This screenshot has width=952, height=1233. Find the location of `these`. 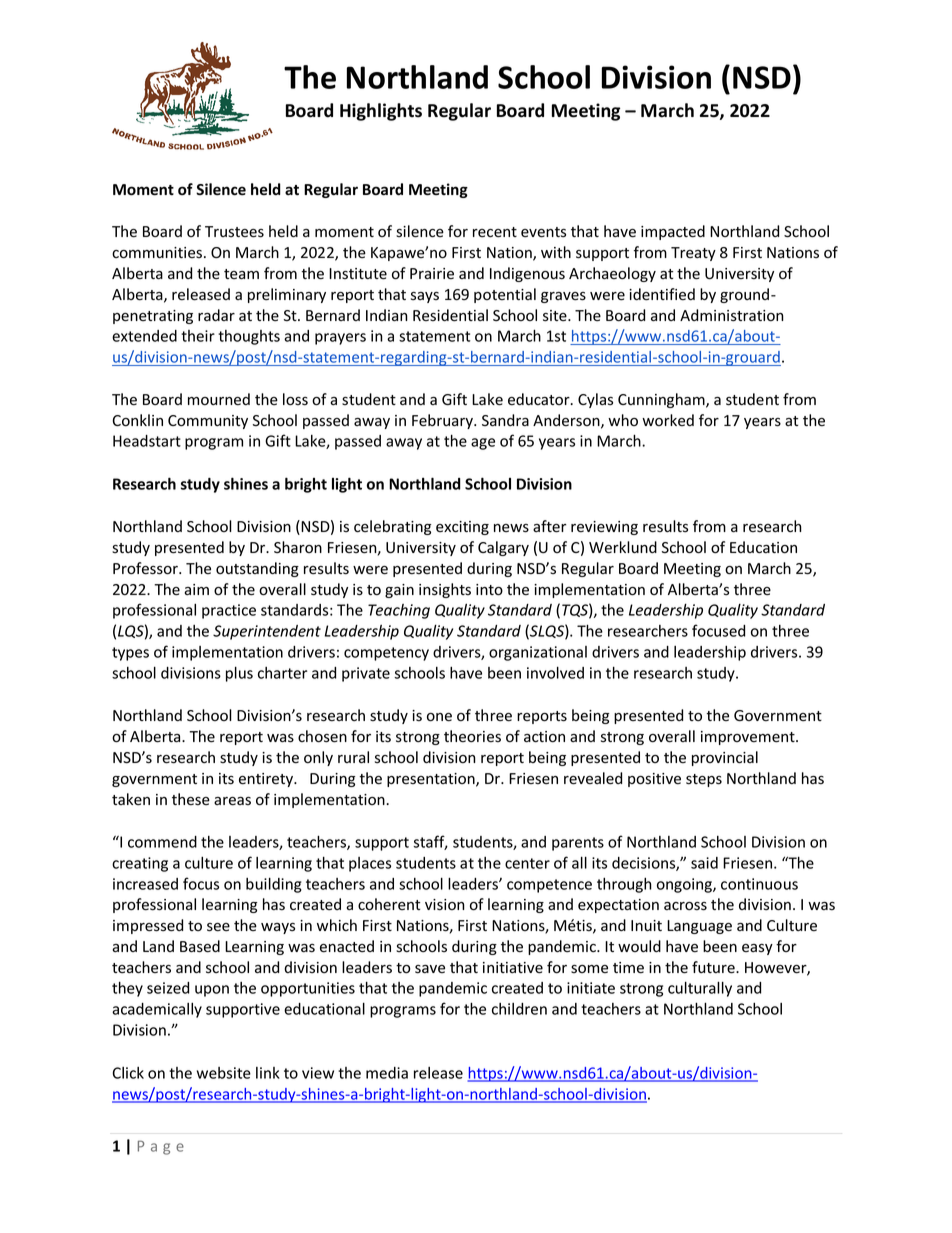

these is located at coordinates (191, 799).
